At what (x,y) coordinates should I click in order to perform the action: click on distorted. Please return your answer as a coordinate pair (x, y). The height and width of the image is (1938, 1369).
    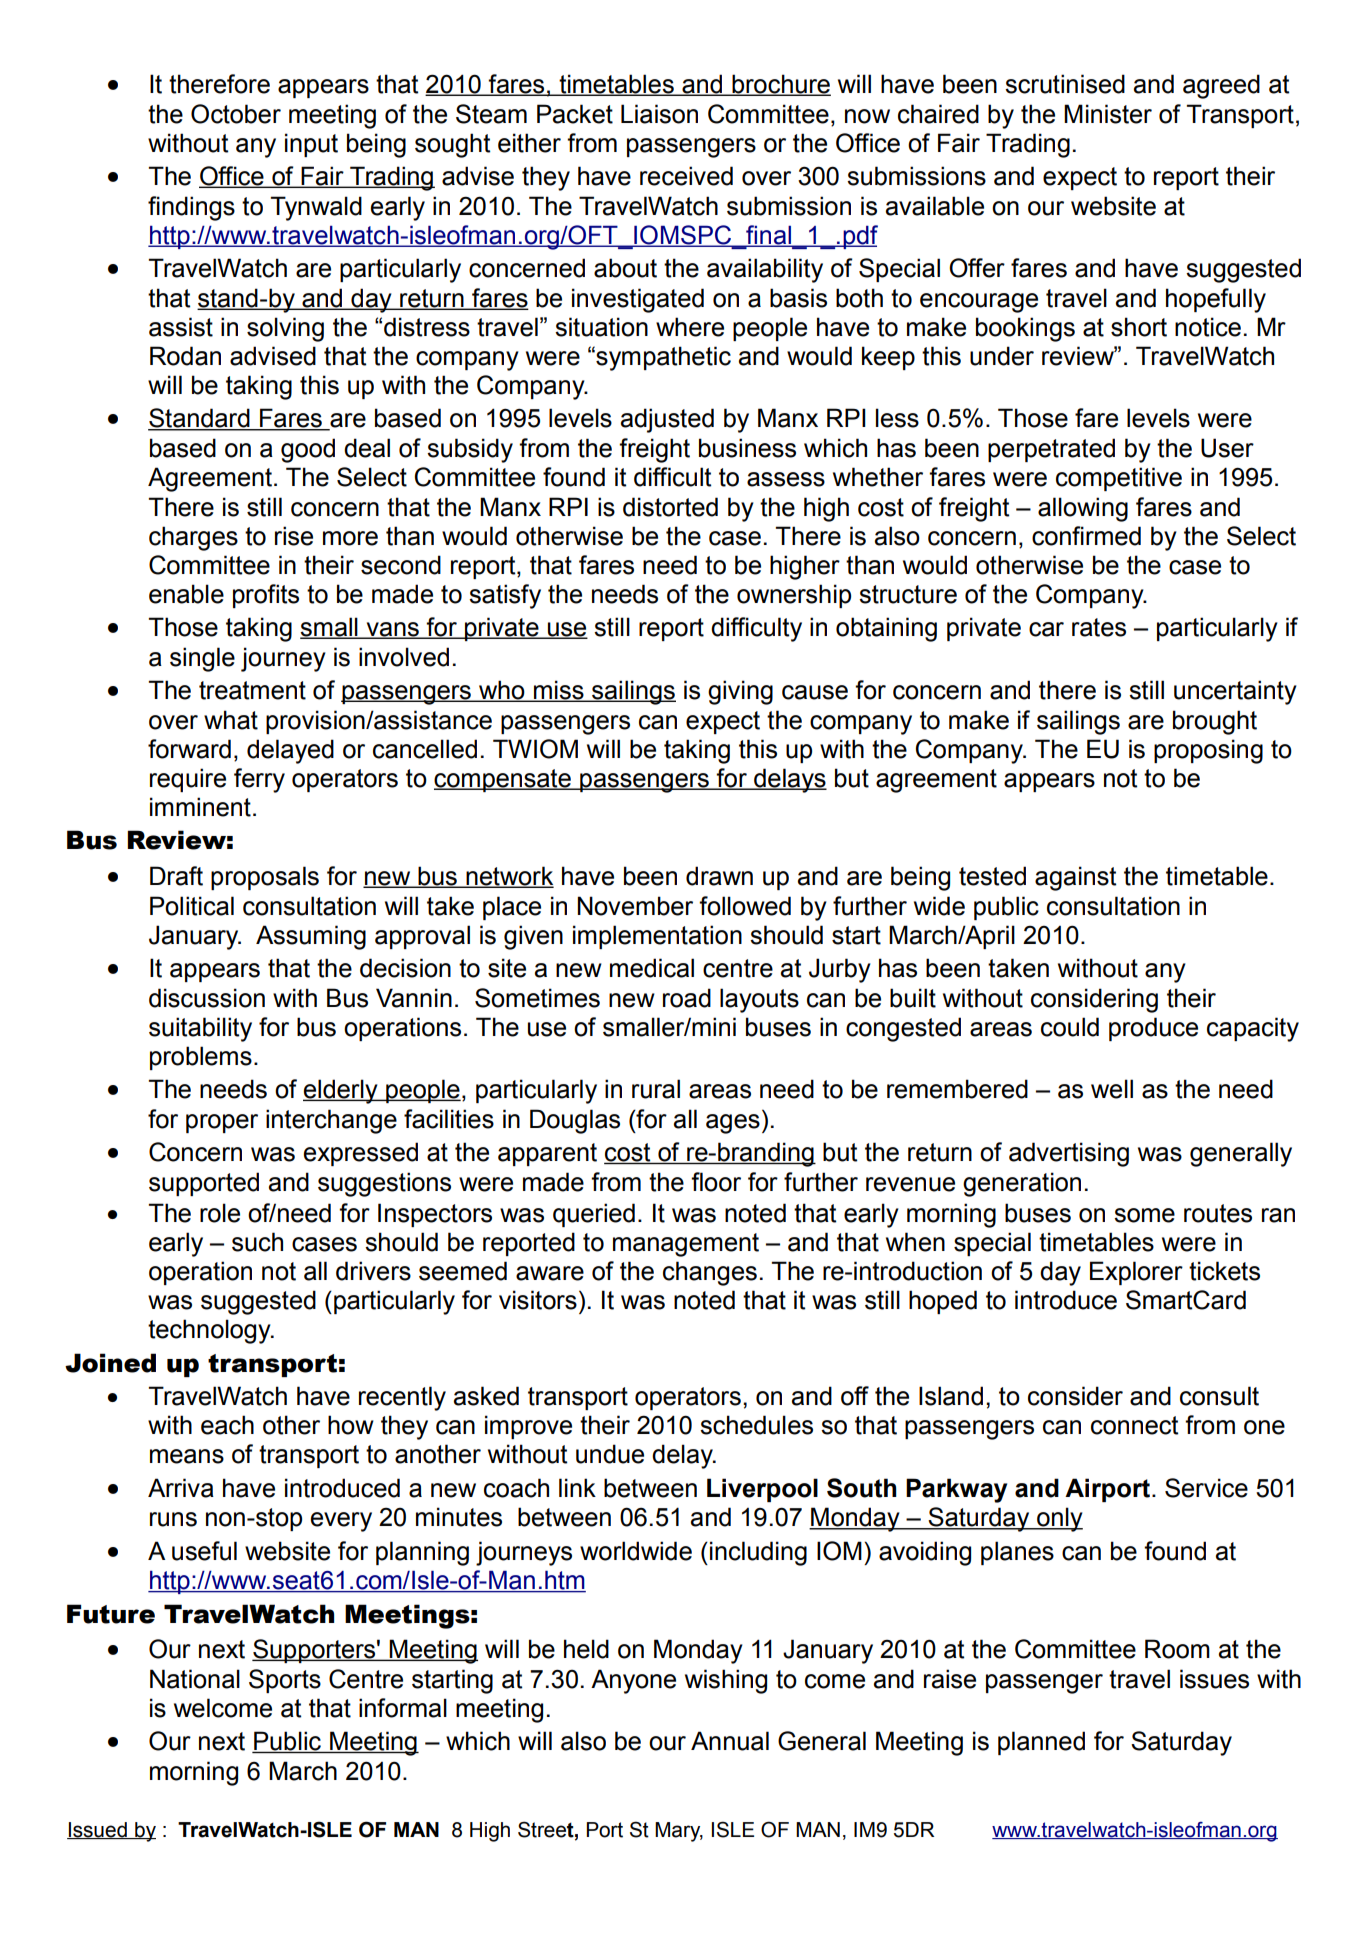
    Looking at the image, I should click on (670, 507).
